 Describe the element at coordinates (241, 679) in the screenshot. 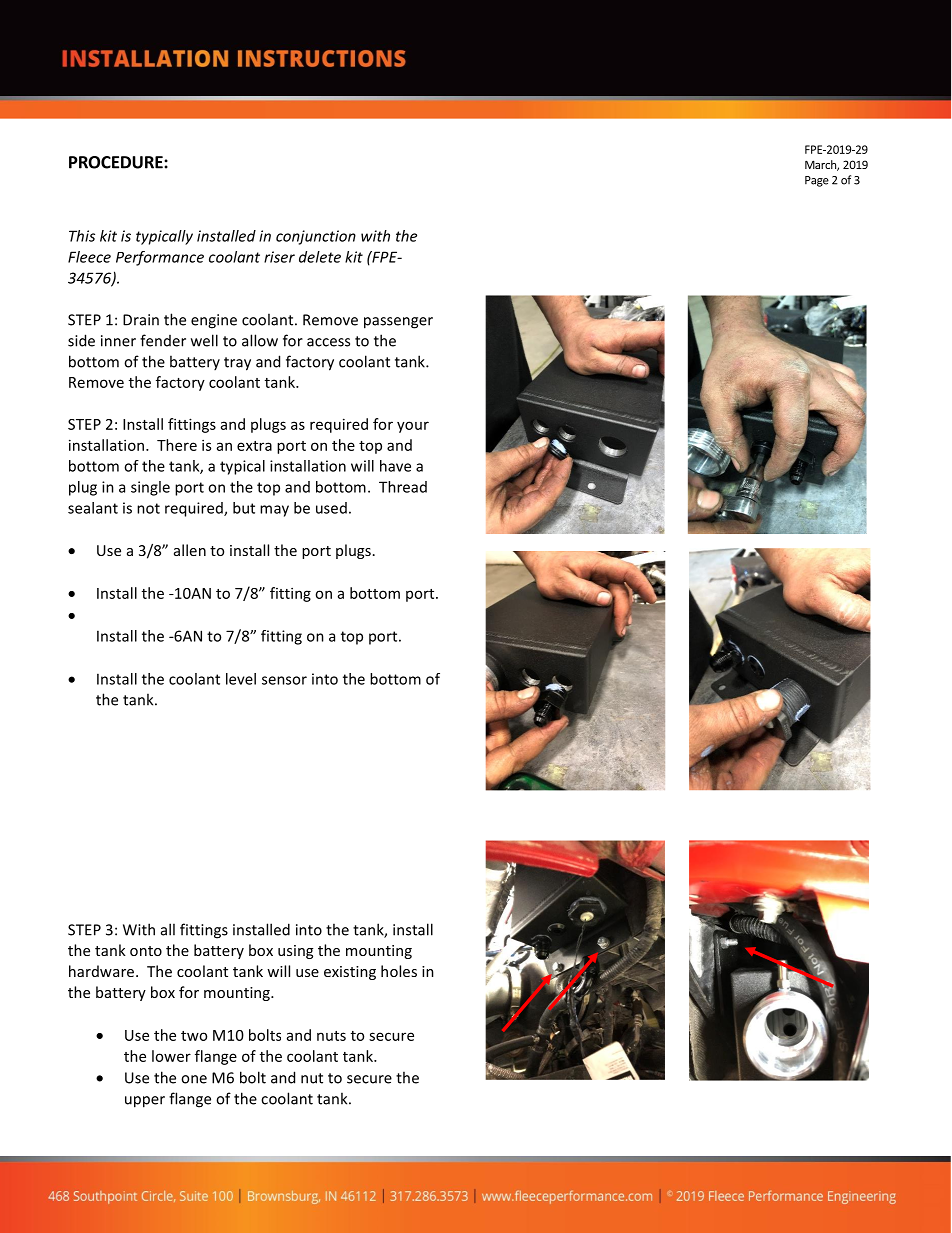

I see `level` at that location.
